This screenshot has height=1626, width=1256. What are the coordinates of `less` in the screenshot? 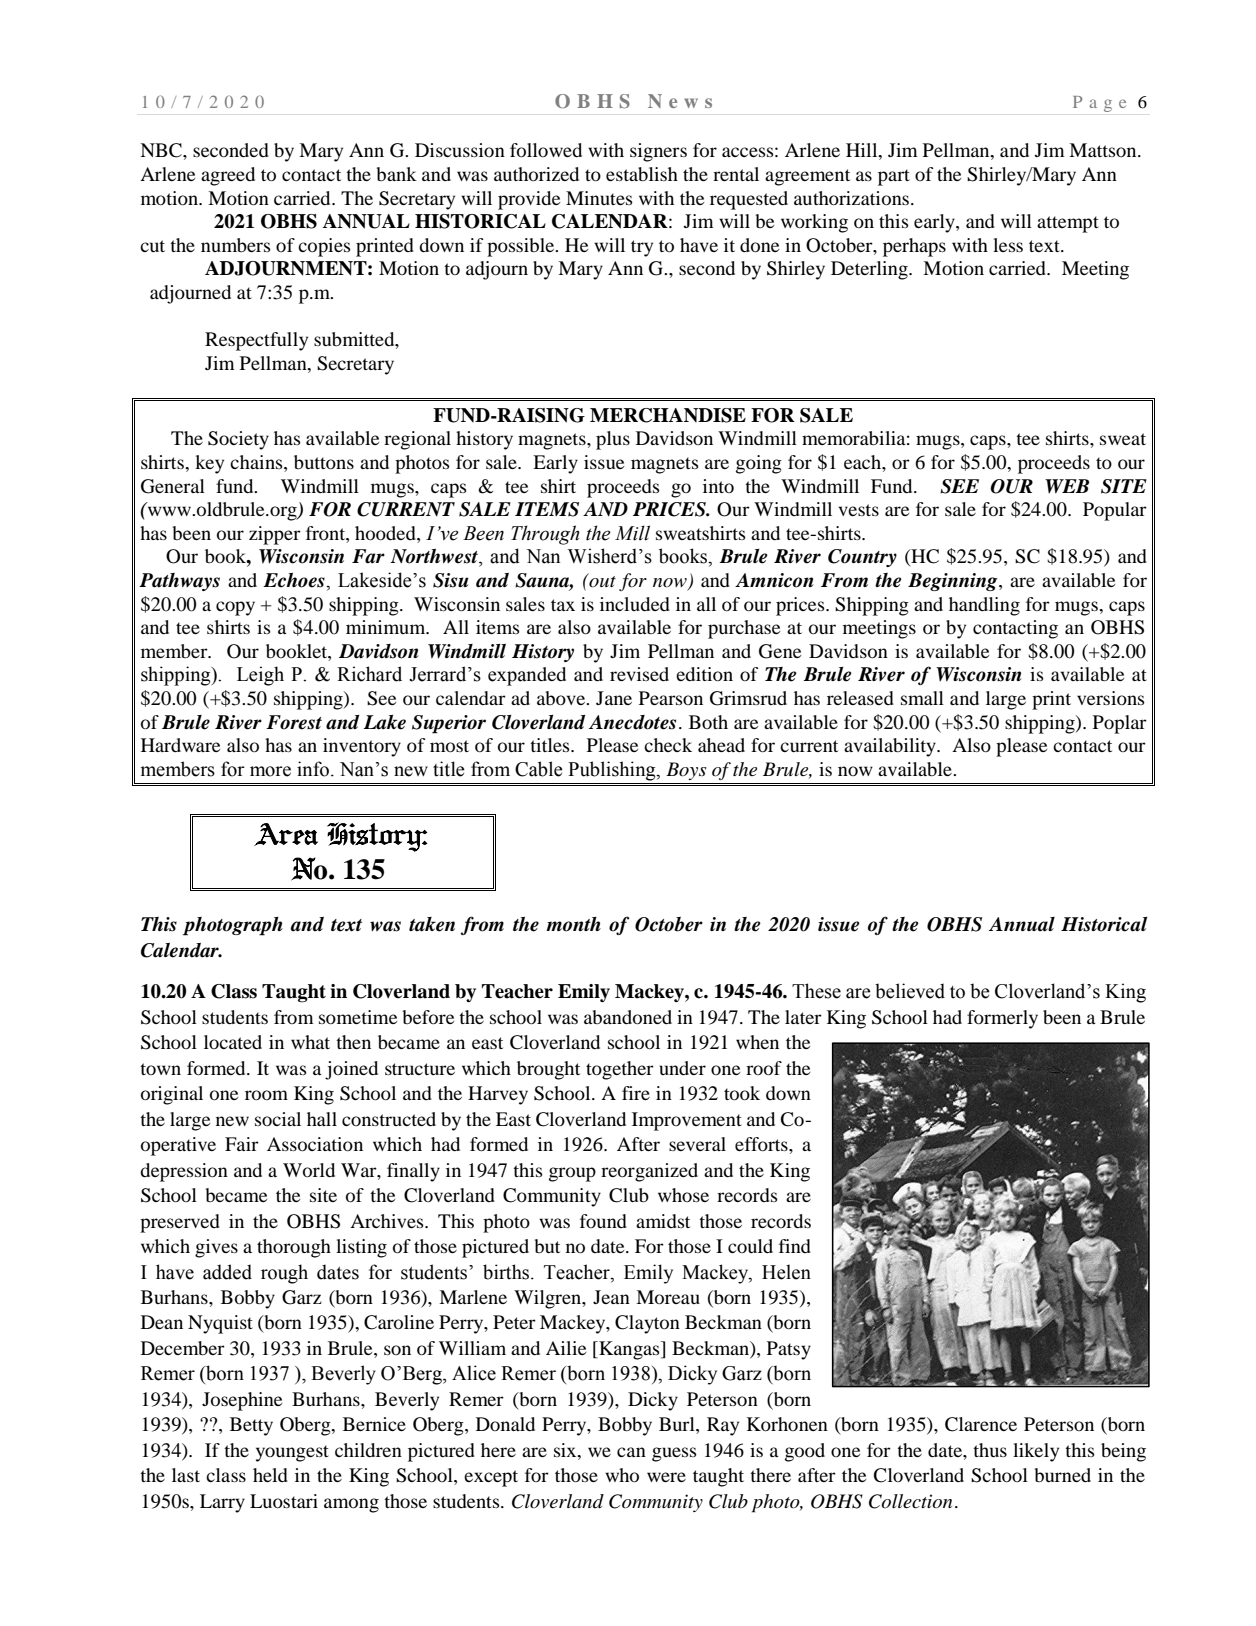 It's located at (1008, 245).
